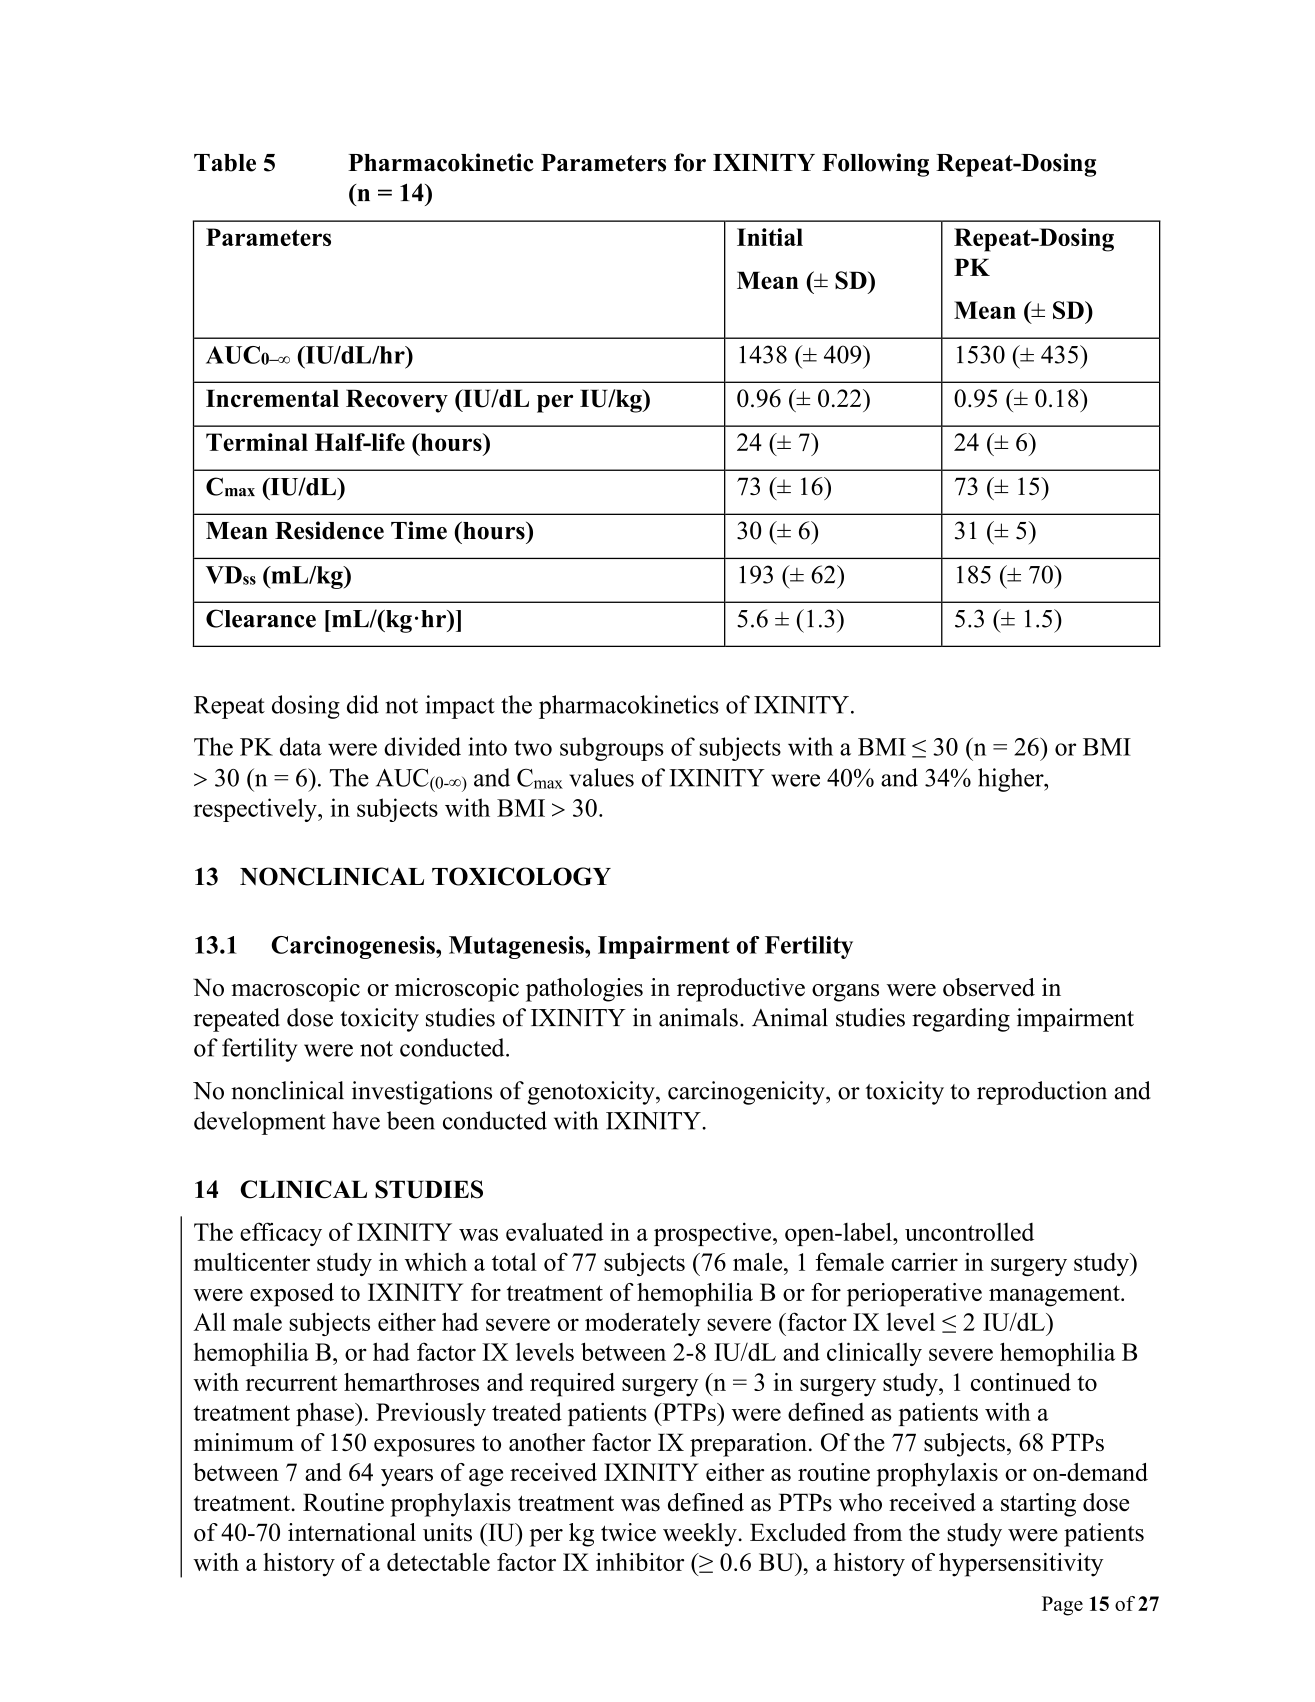 The image size is (1315, 1702). Describe the element at coordinates (612, 749) in the screenshot. I see `subgroups` at that location.
